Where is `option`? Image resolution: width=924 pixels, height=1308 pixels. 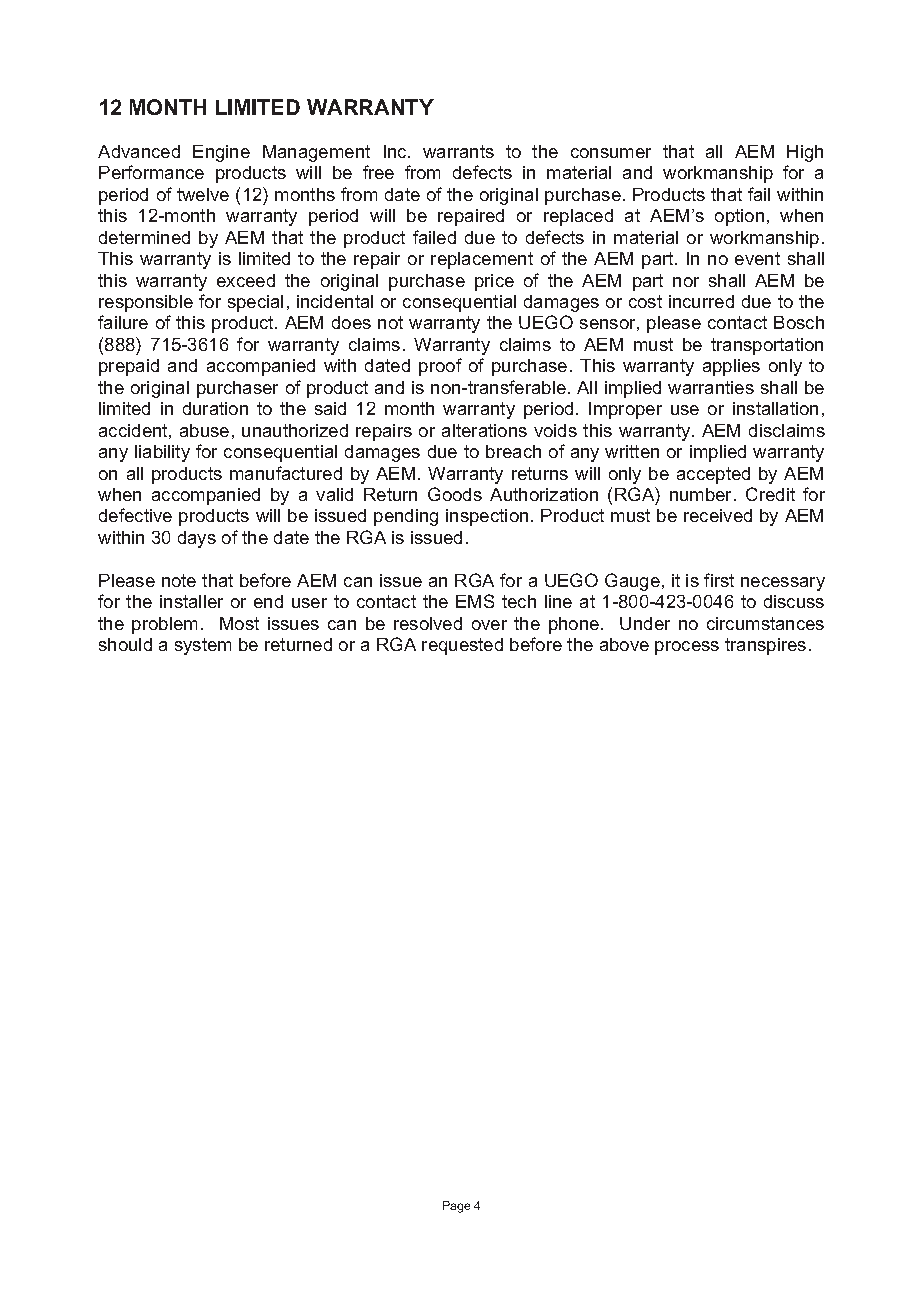 option is located at coordinates (739, 217).
